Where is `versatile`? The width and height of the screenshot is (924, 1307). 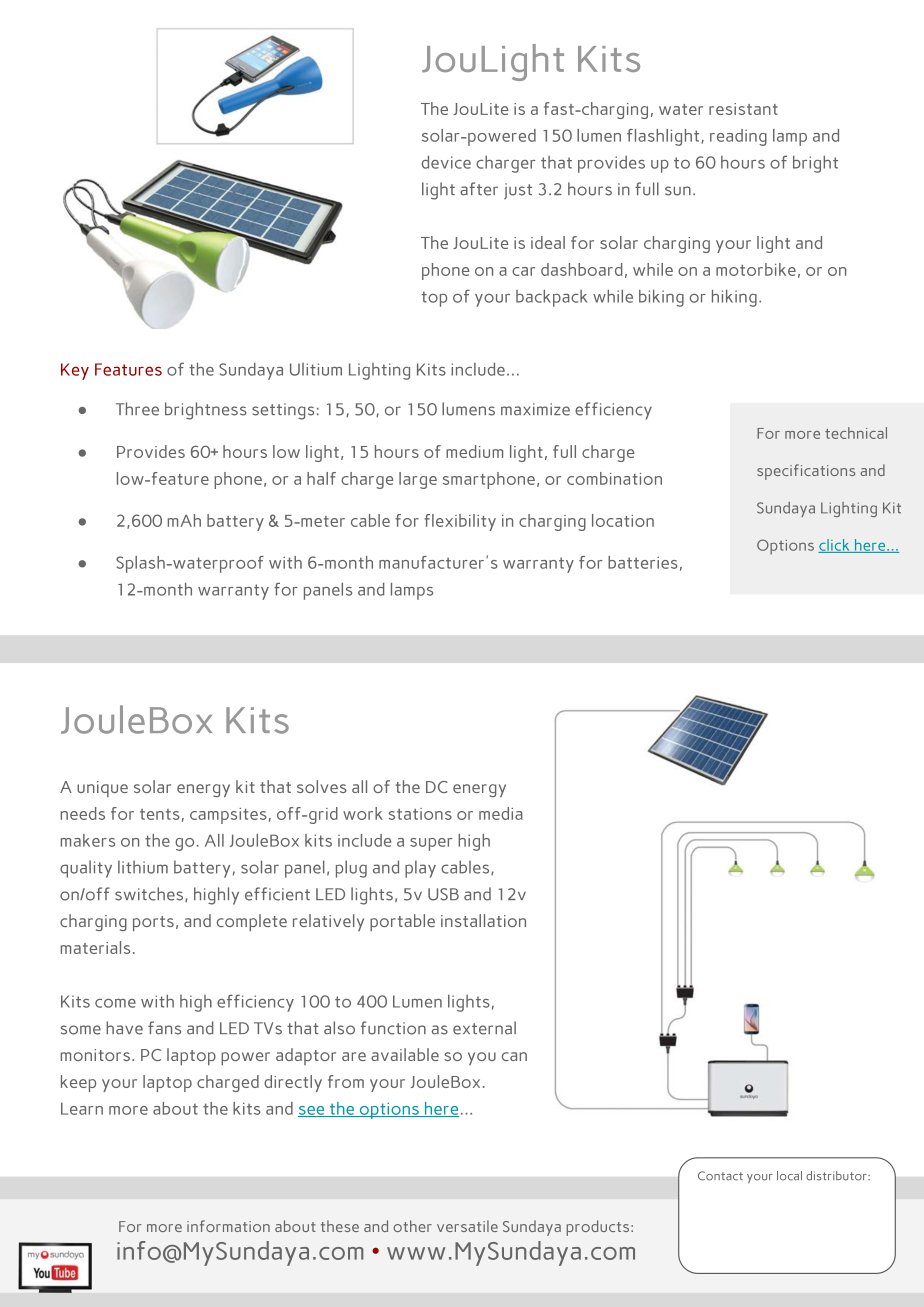
versatile is located at coordinates (467, 1226).
